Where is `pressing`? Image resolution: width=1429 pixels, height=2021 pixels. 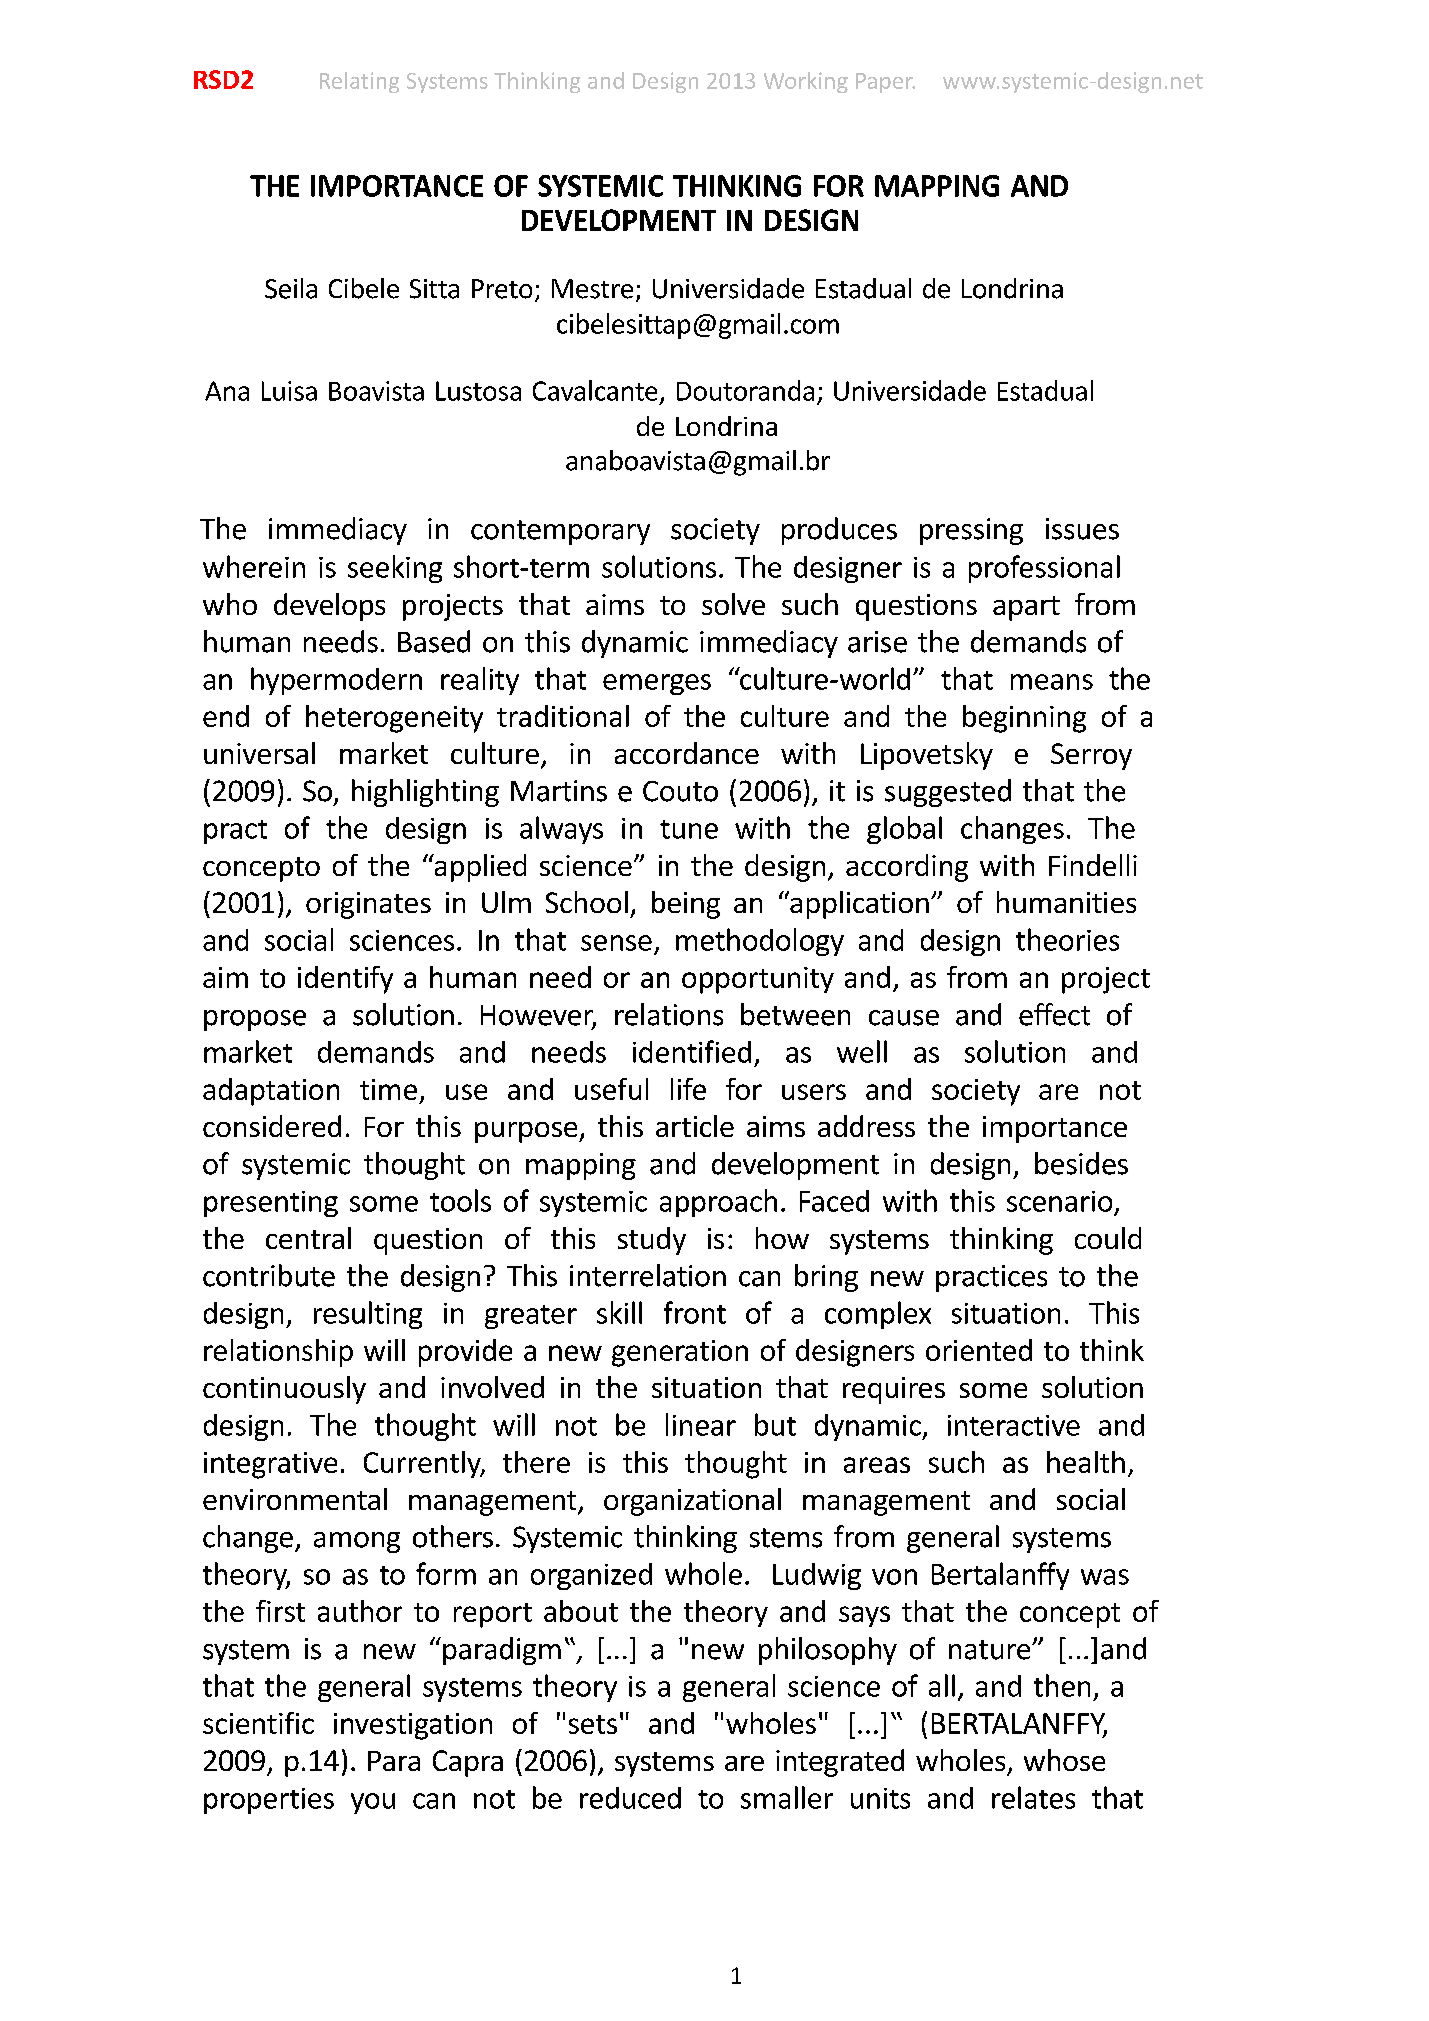
pressing is located at coordinates (971, 531).
